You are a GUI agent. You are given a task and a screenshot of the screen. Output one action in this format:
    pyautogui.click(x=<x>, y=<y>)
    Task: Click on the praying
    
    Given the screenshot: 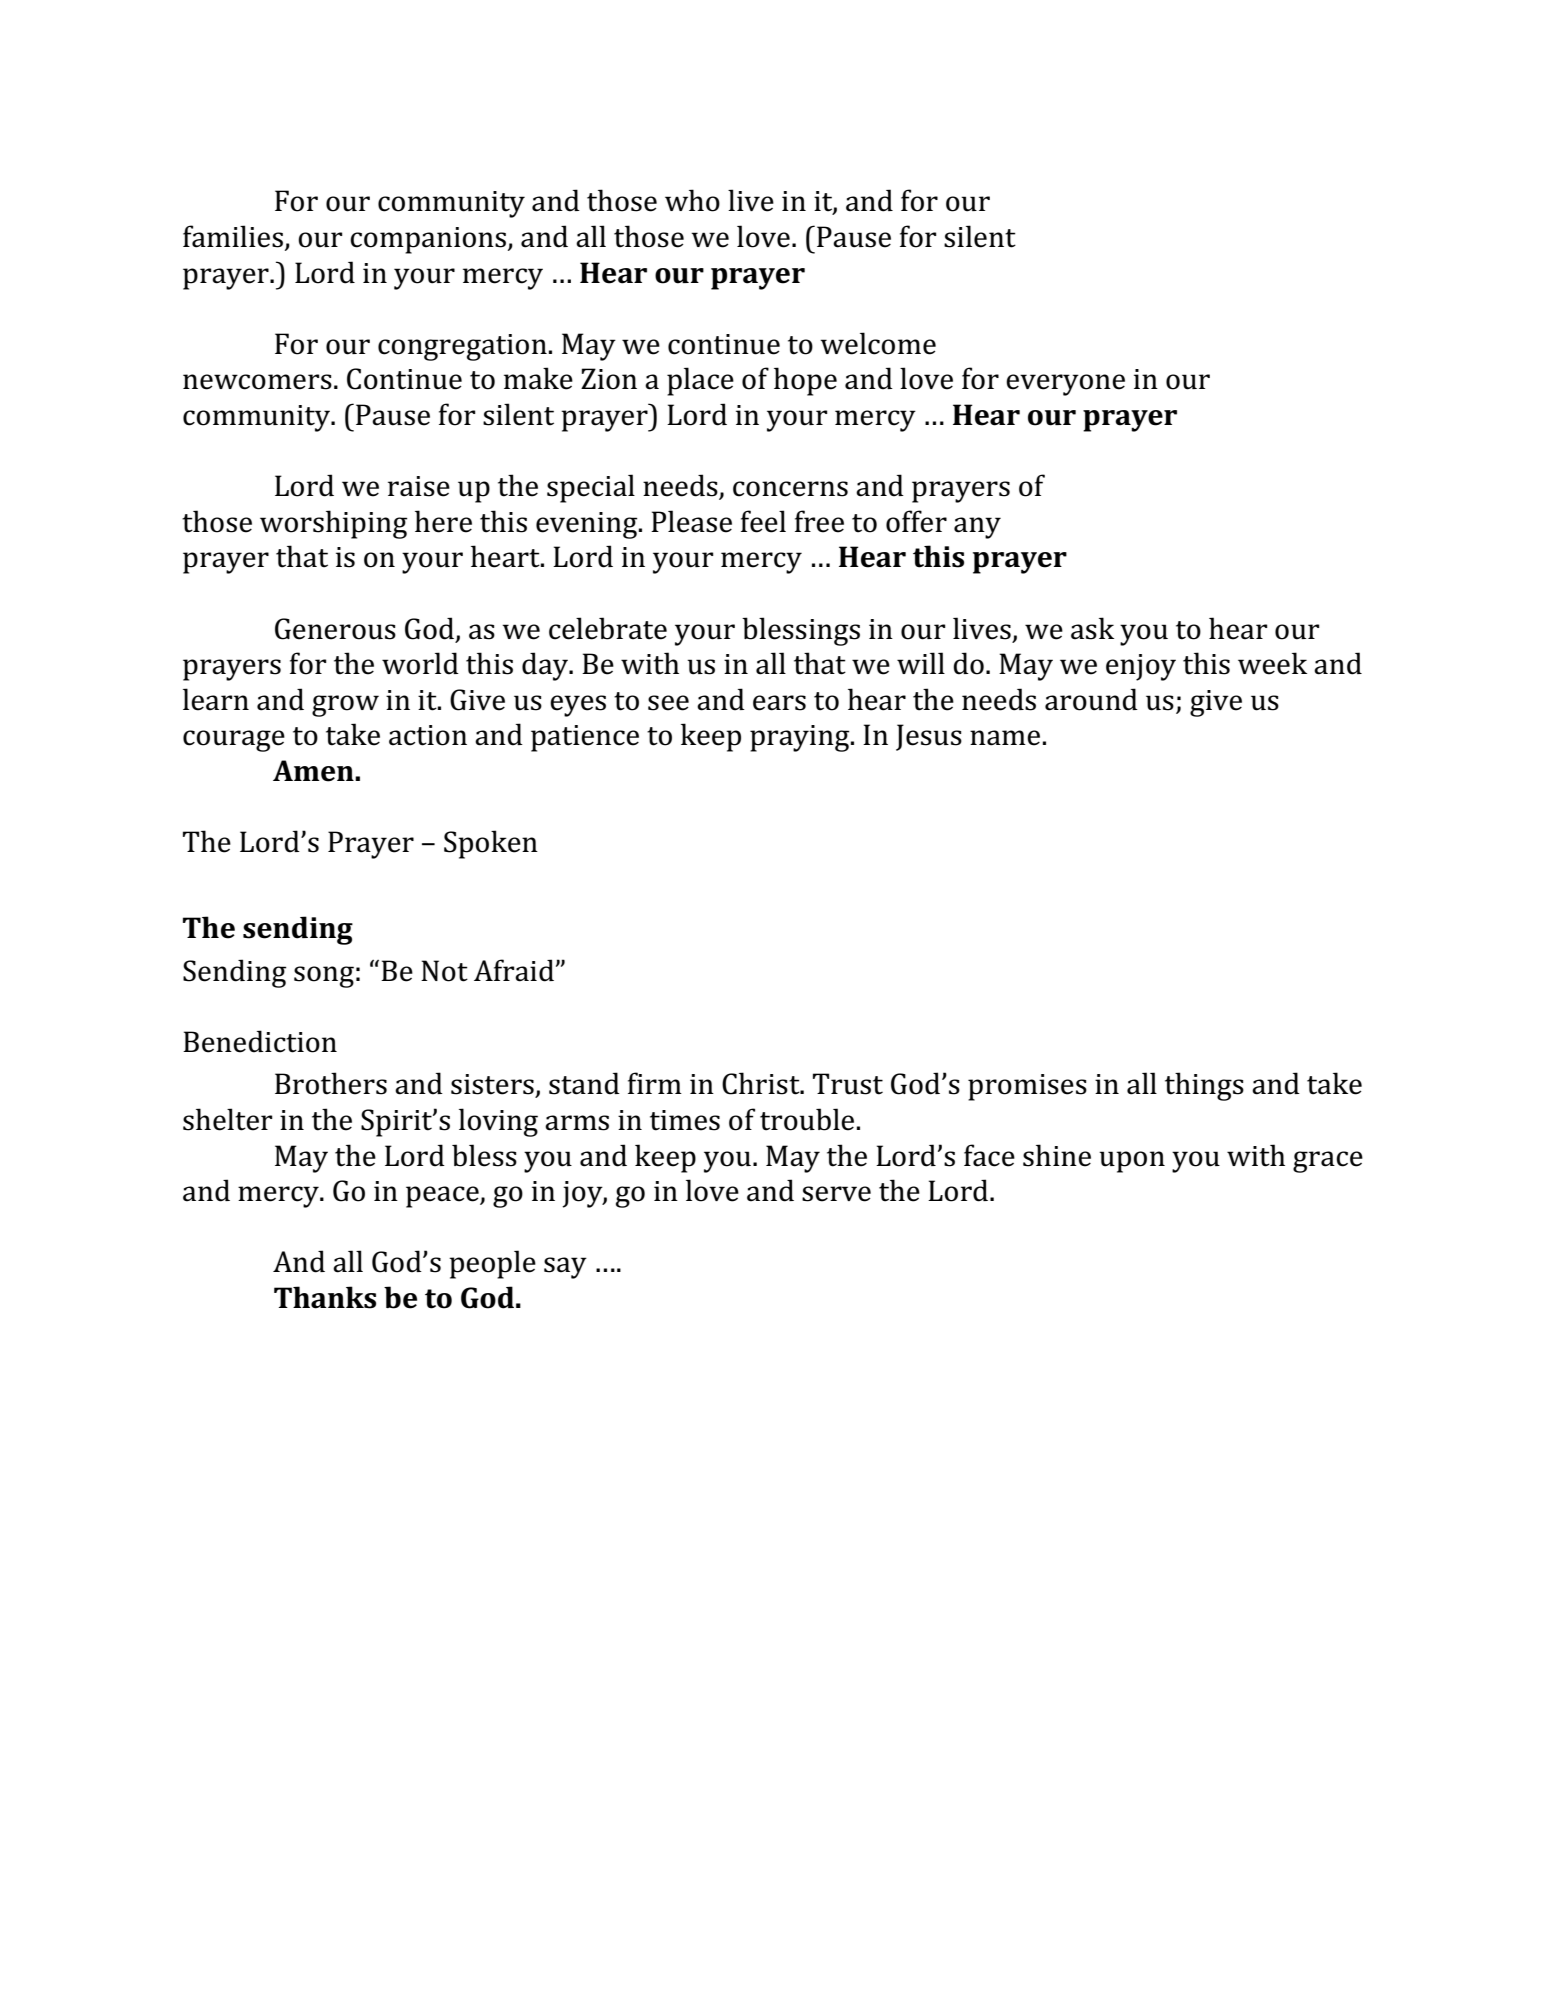 What is the action you would take?
    pyautogui.click(x=801, y=738)
